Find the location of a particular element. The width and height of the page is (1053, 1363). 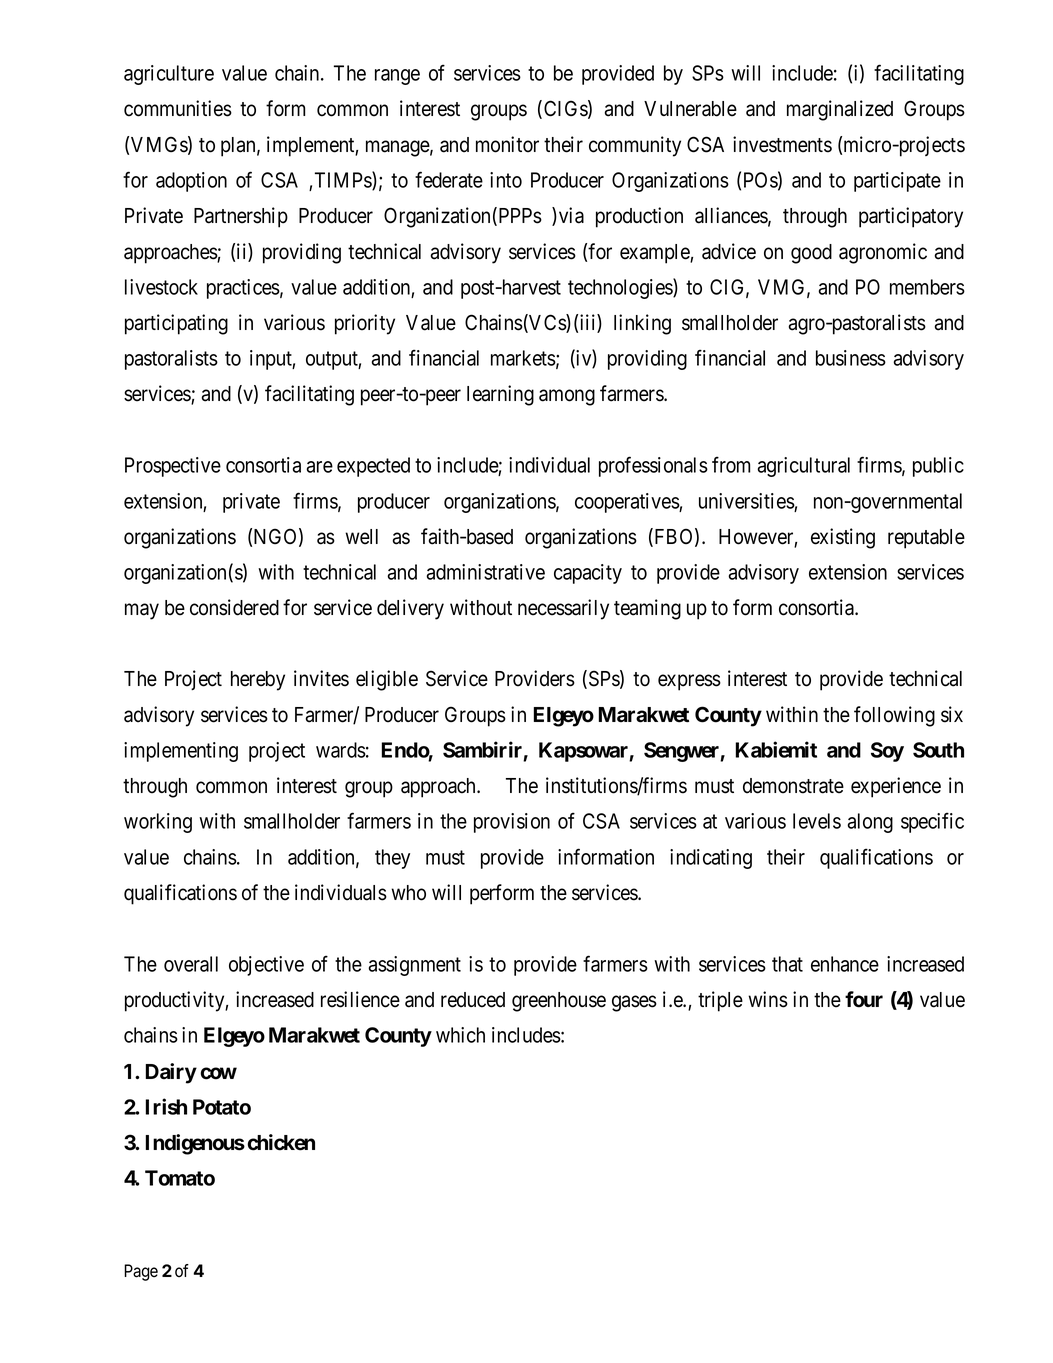

which is located at coordinates (460, 1035).
